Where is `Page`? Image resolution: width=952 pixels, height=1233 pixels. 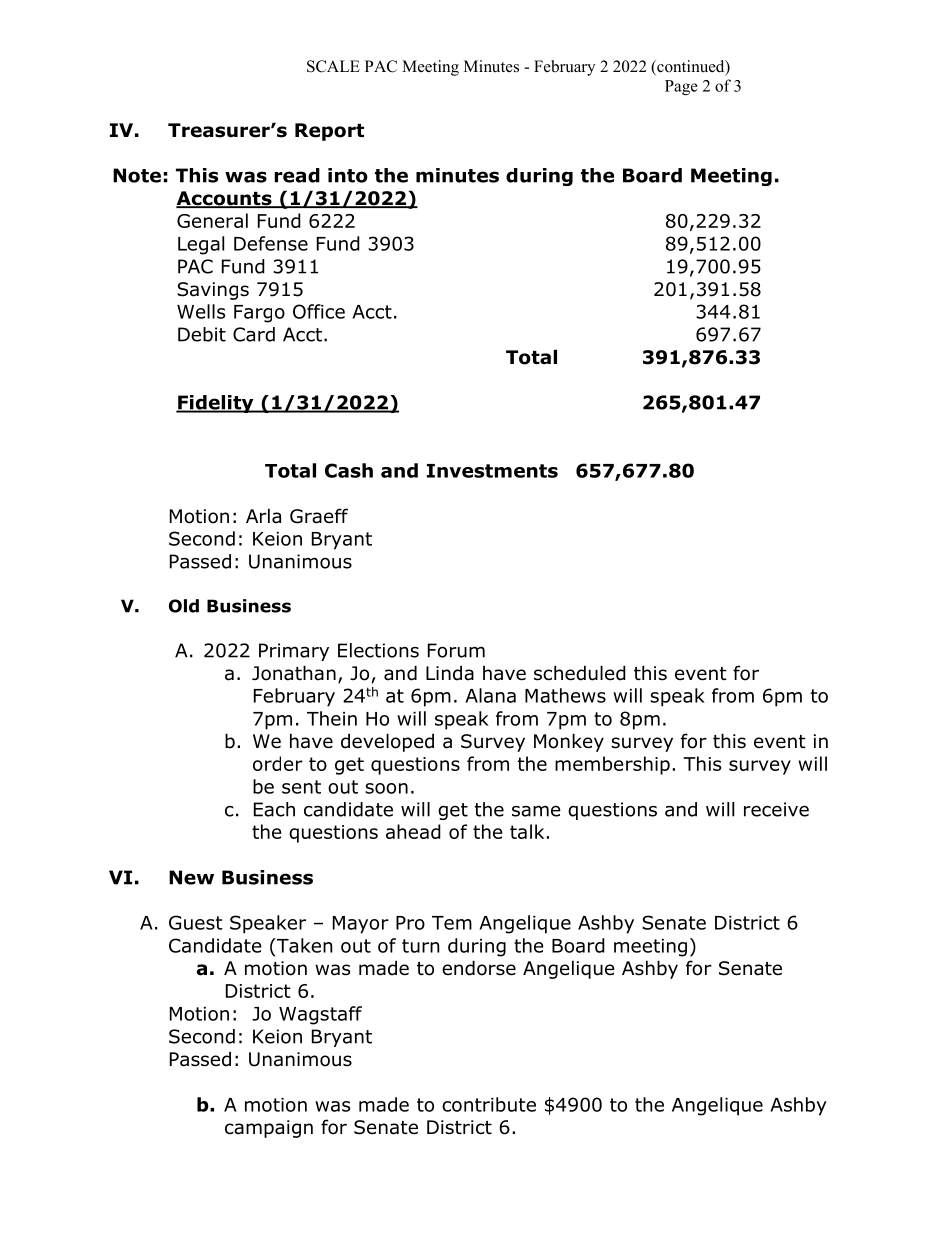
Page is located at coordinates (681, 87).
